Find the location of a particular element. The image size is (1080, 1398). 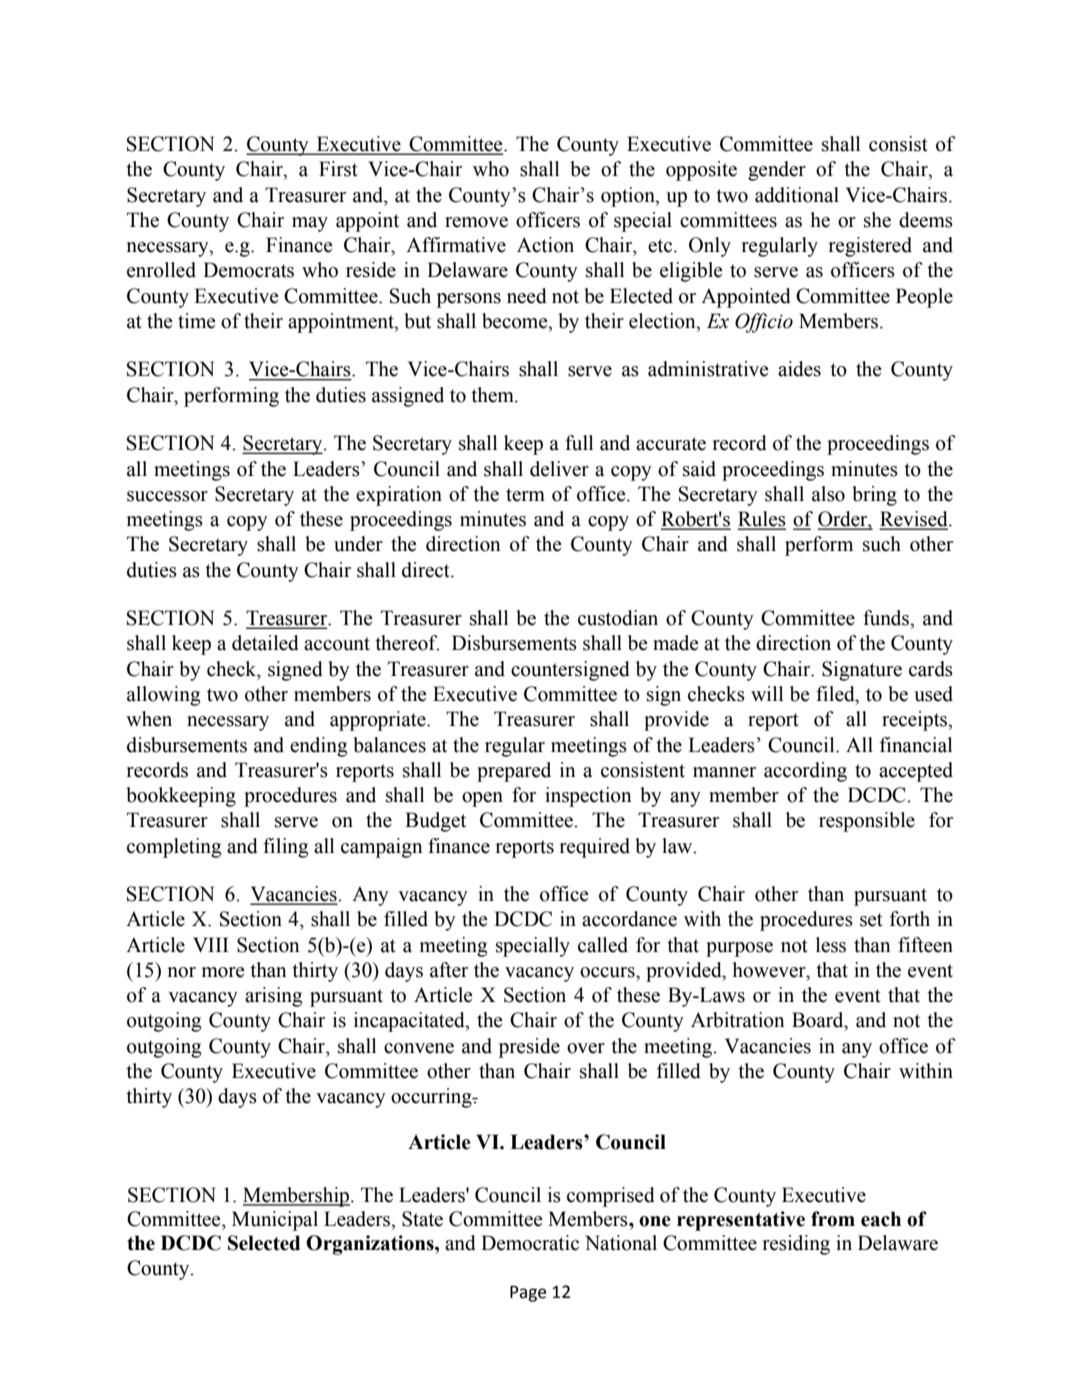

Action is located at coordinates (545, 245).
